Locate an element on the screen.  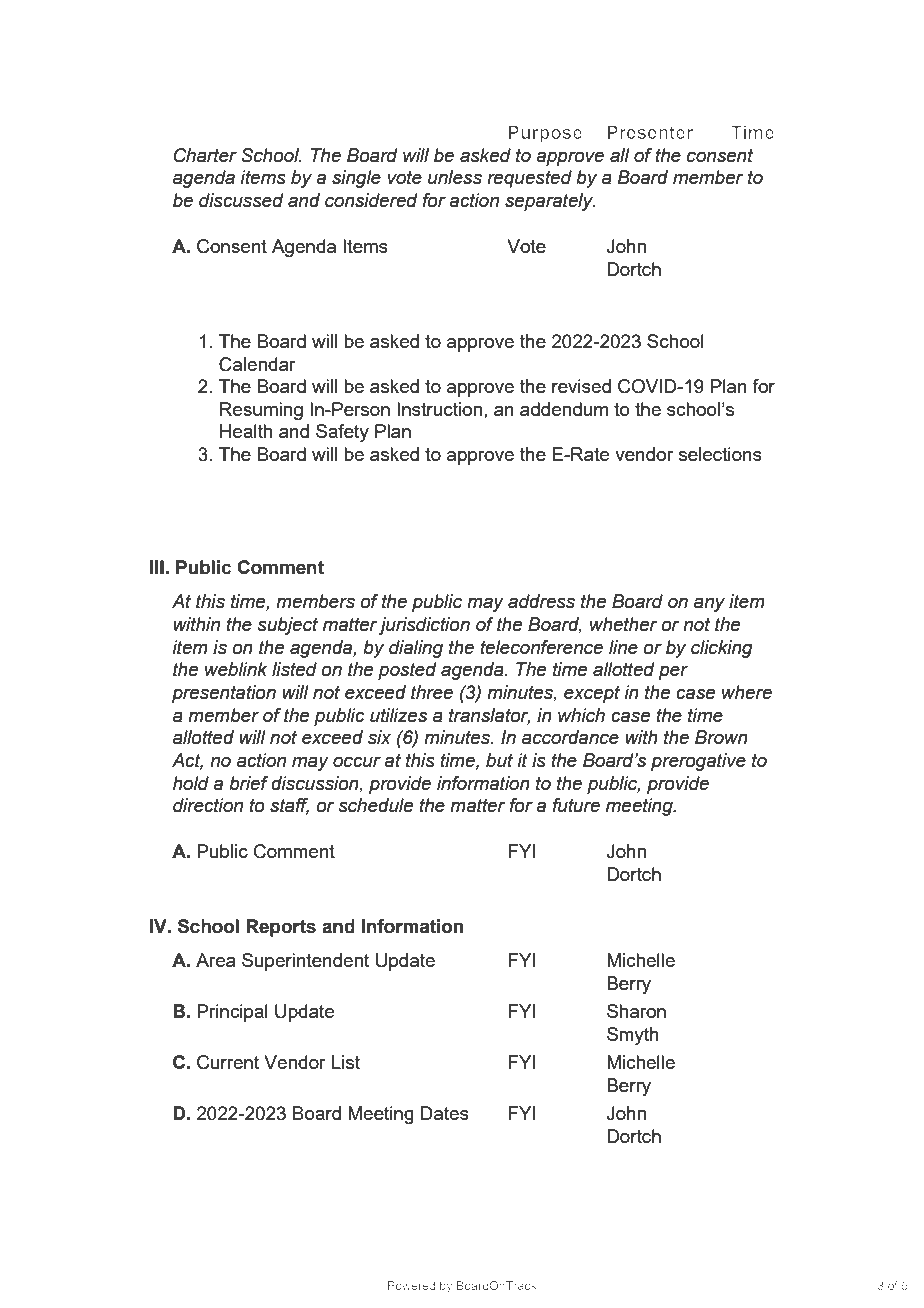
Powered is located at coordinates (411, 1285).
